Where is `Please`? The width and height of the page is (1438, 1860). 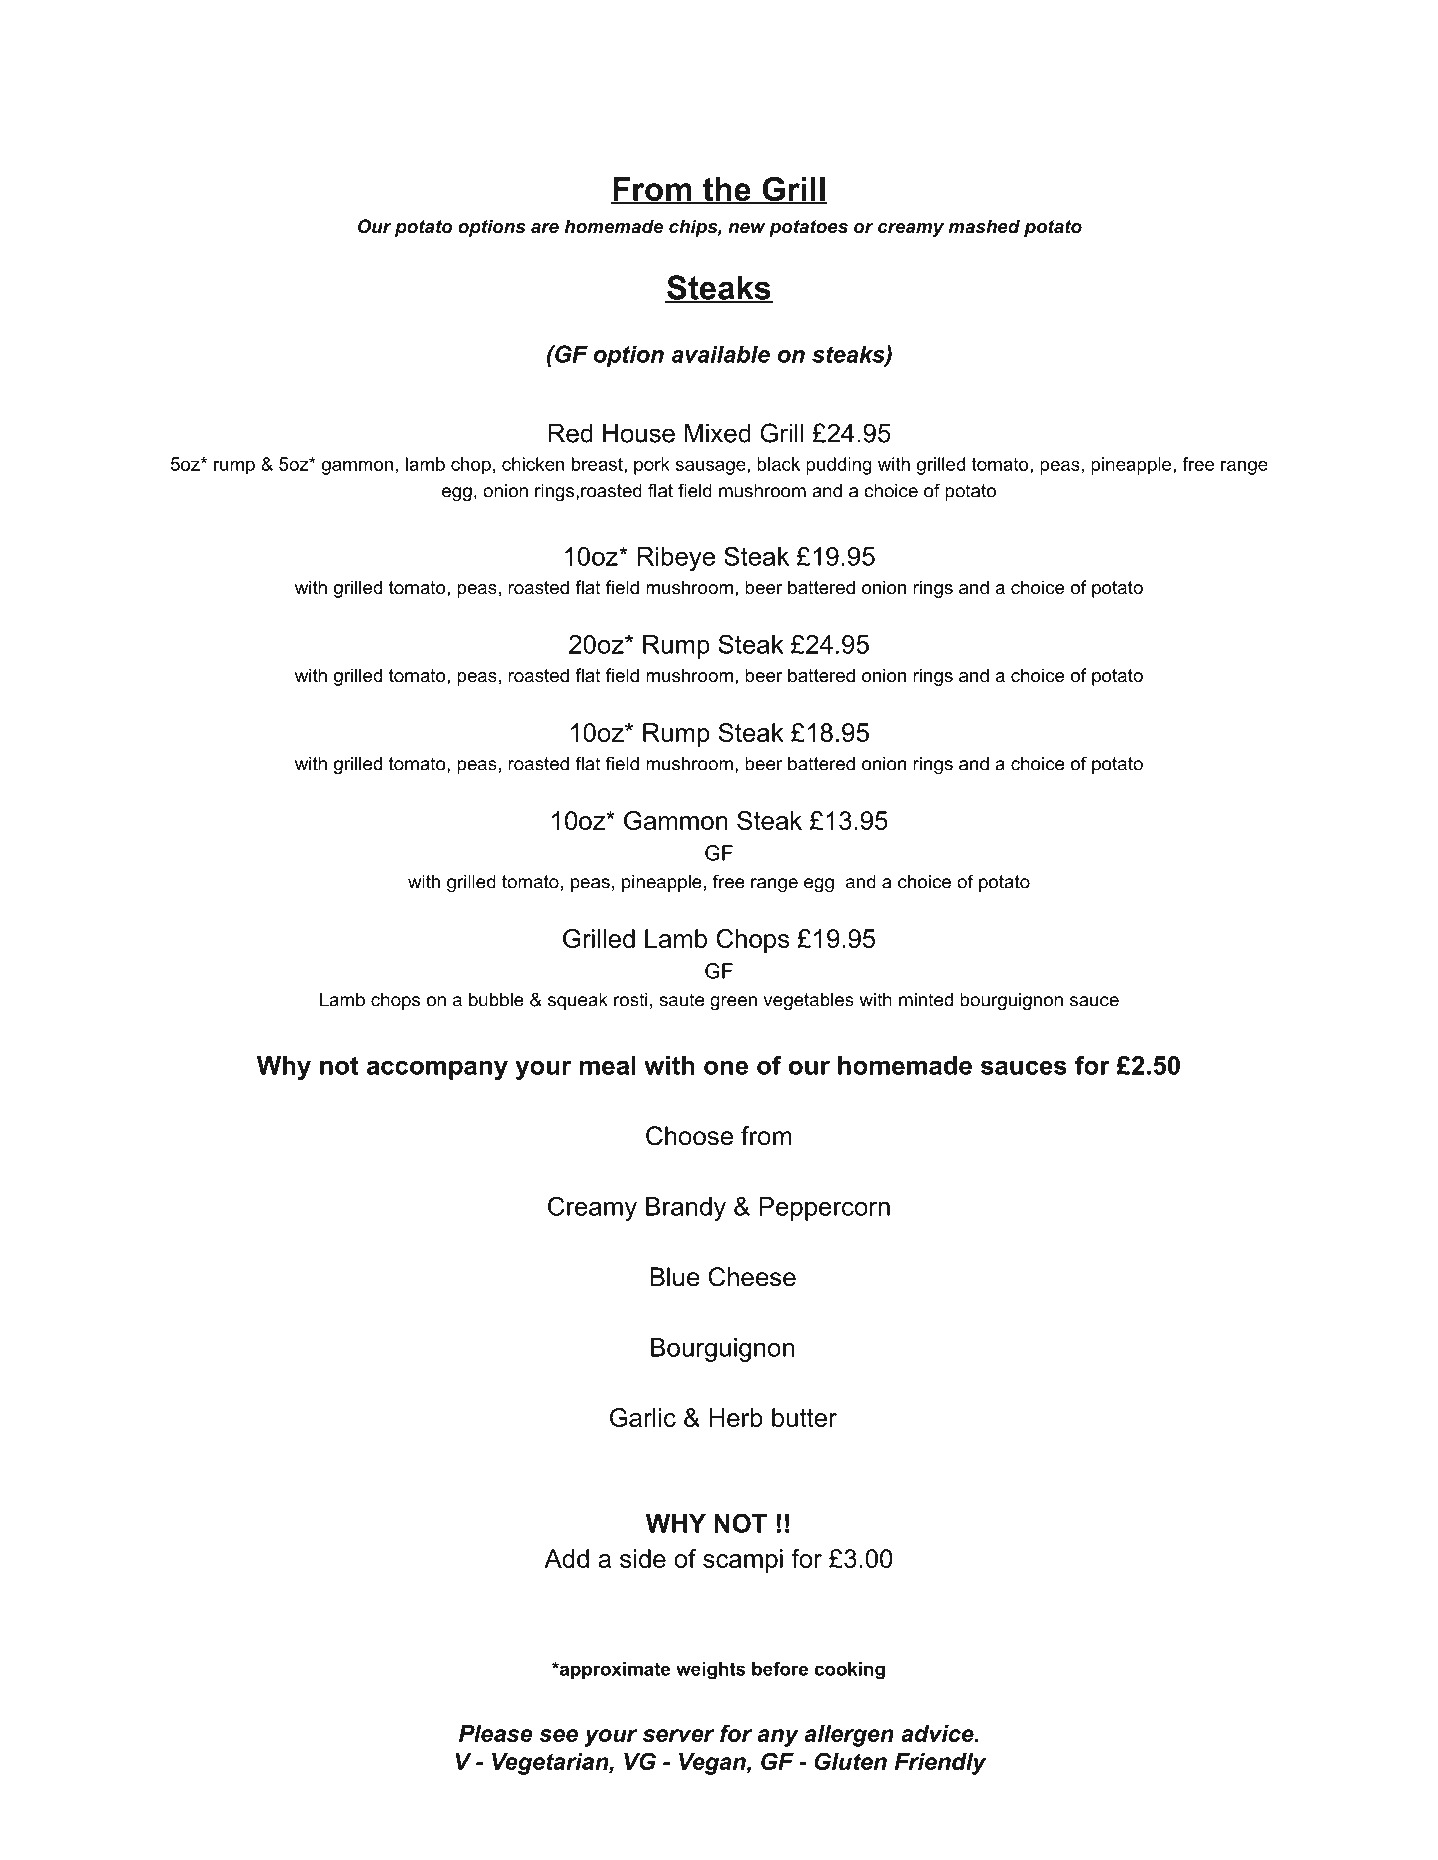
Please is located at coordinates (496, 1733).
